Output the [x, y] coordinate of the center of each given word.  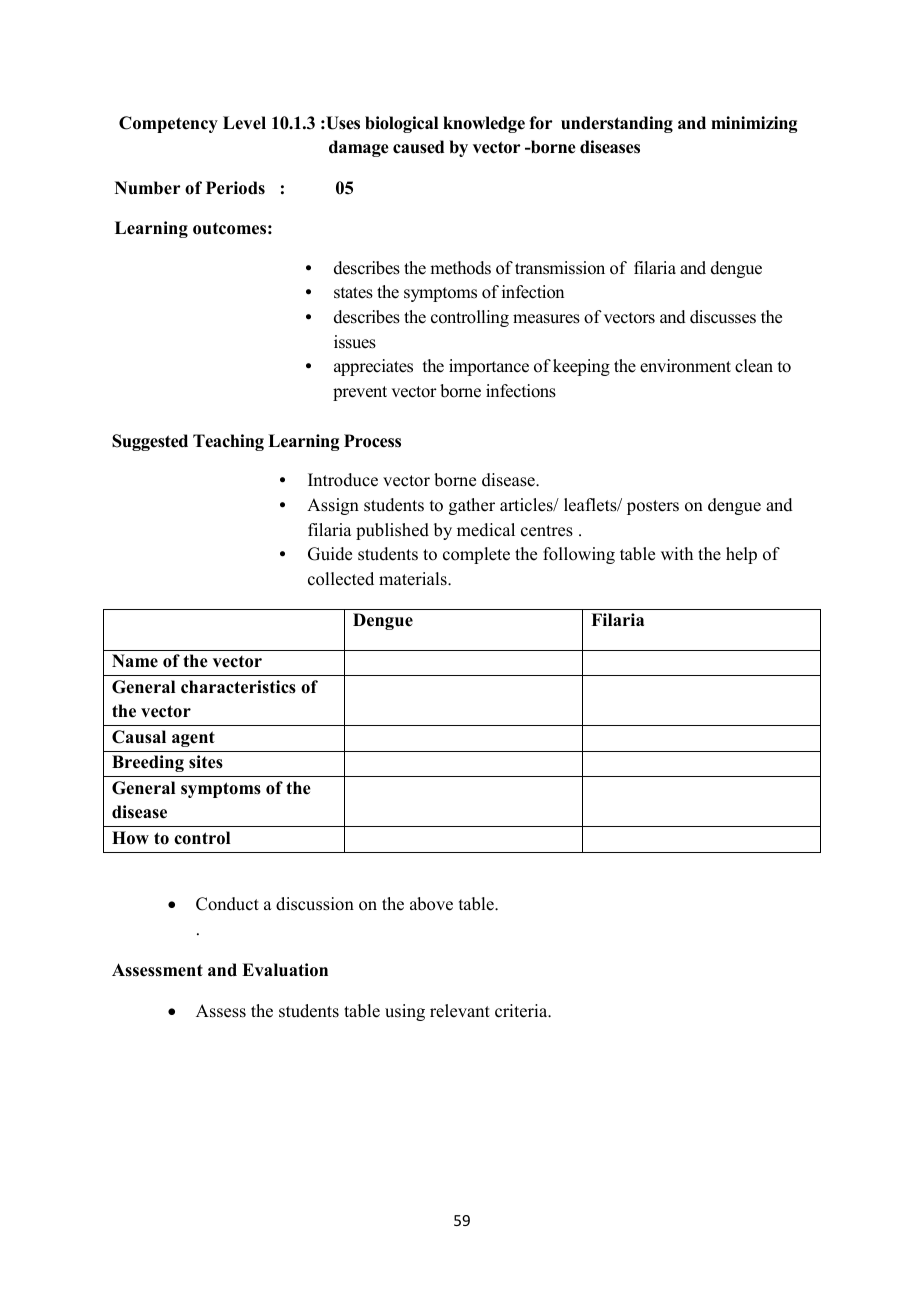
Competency [168, 124]
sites [206, 762]
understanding [617, 124]
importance [489, 367]
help [741, 555]
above [431, 904]
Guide [330, 554]
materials [414, 579]
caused [418, 147]
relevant [460, 1011]
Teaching [228, 442]
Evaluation [285, 970]
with [677, 553]
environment [685, 366]
